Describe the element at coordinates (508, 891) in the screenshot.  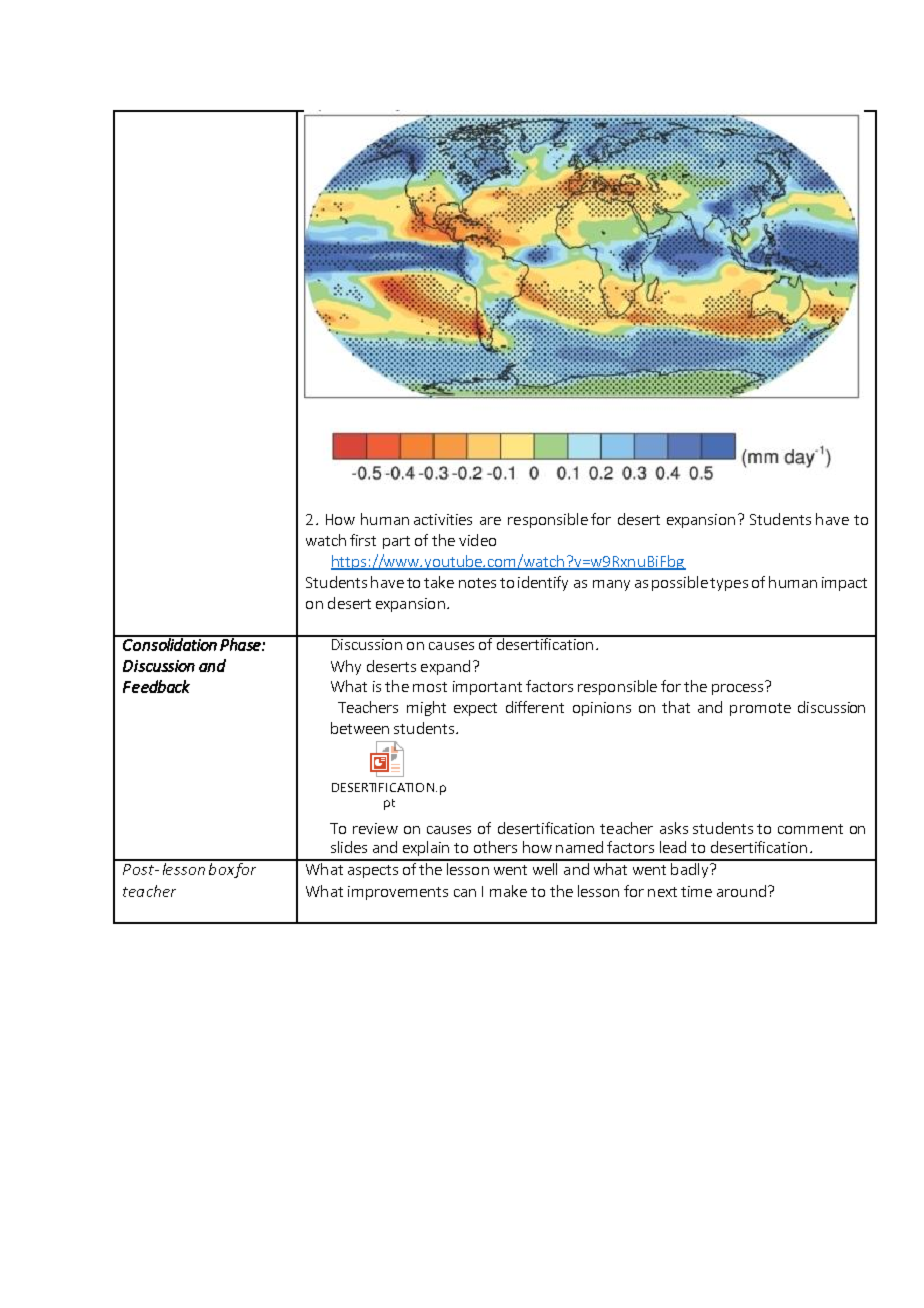
I see `make` at that location.
